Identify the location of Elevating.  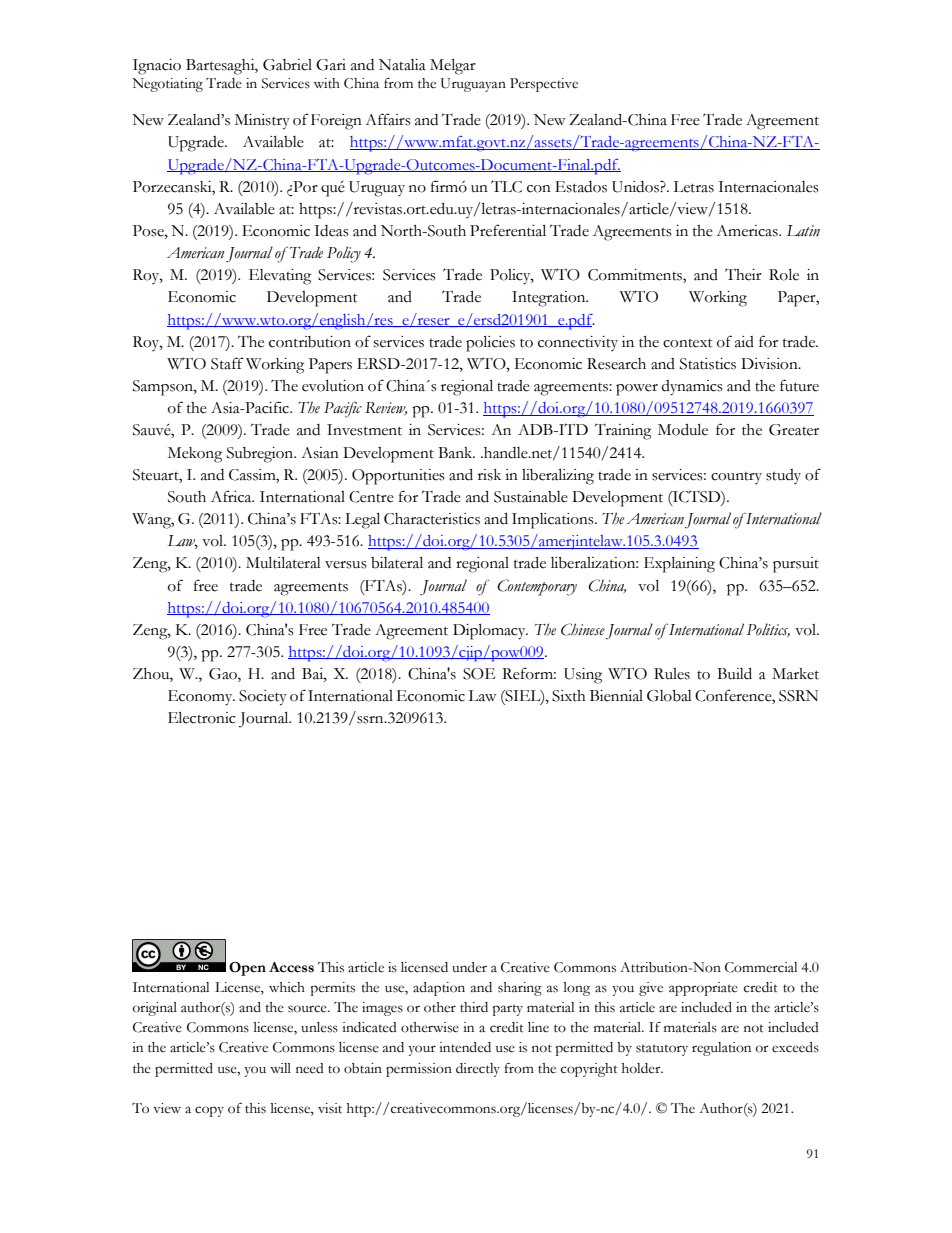
(280, 277).
